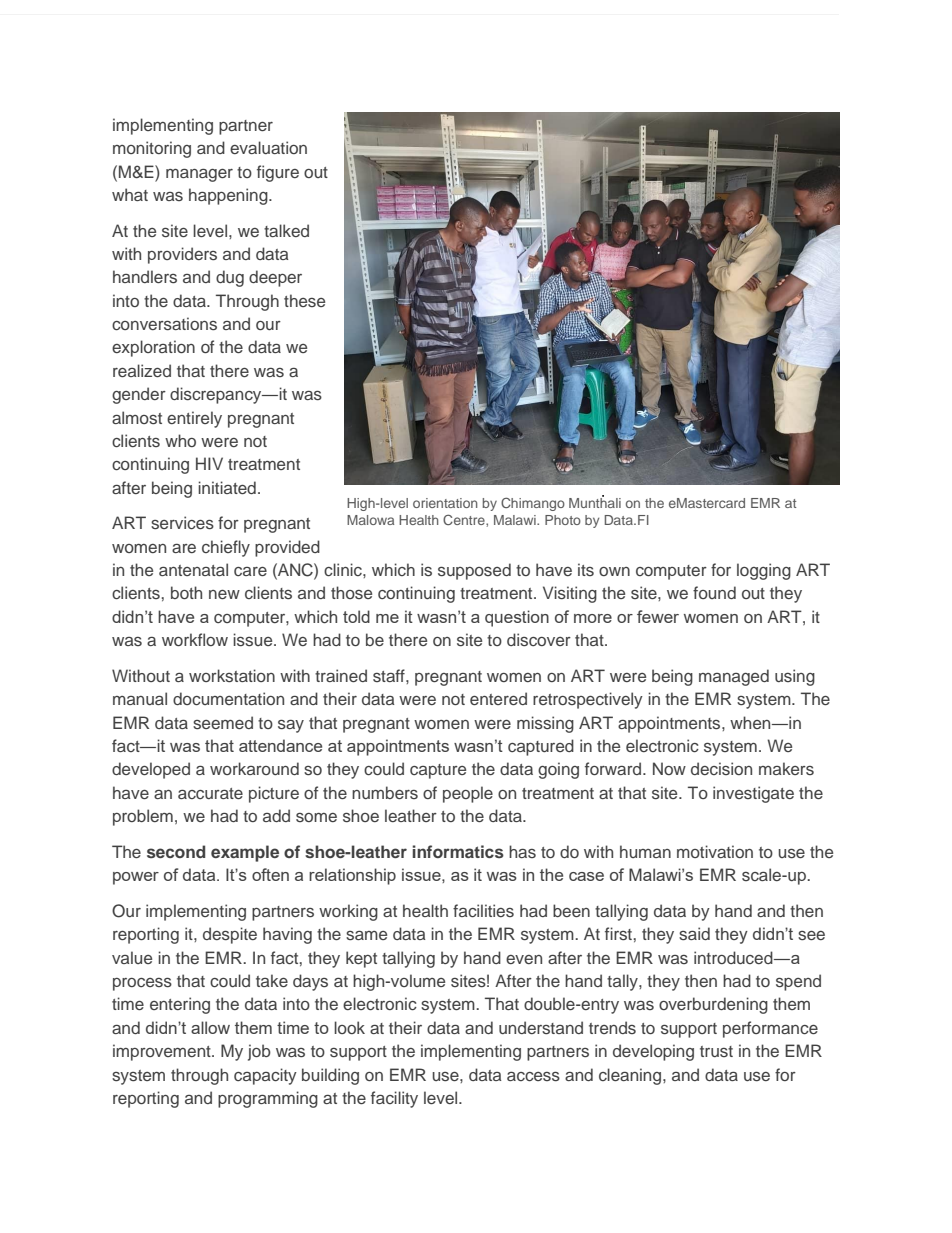 This image has width=952, height=1233. I want to click on improvement, so click(163, 1052).
